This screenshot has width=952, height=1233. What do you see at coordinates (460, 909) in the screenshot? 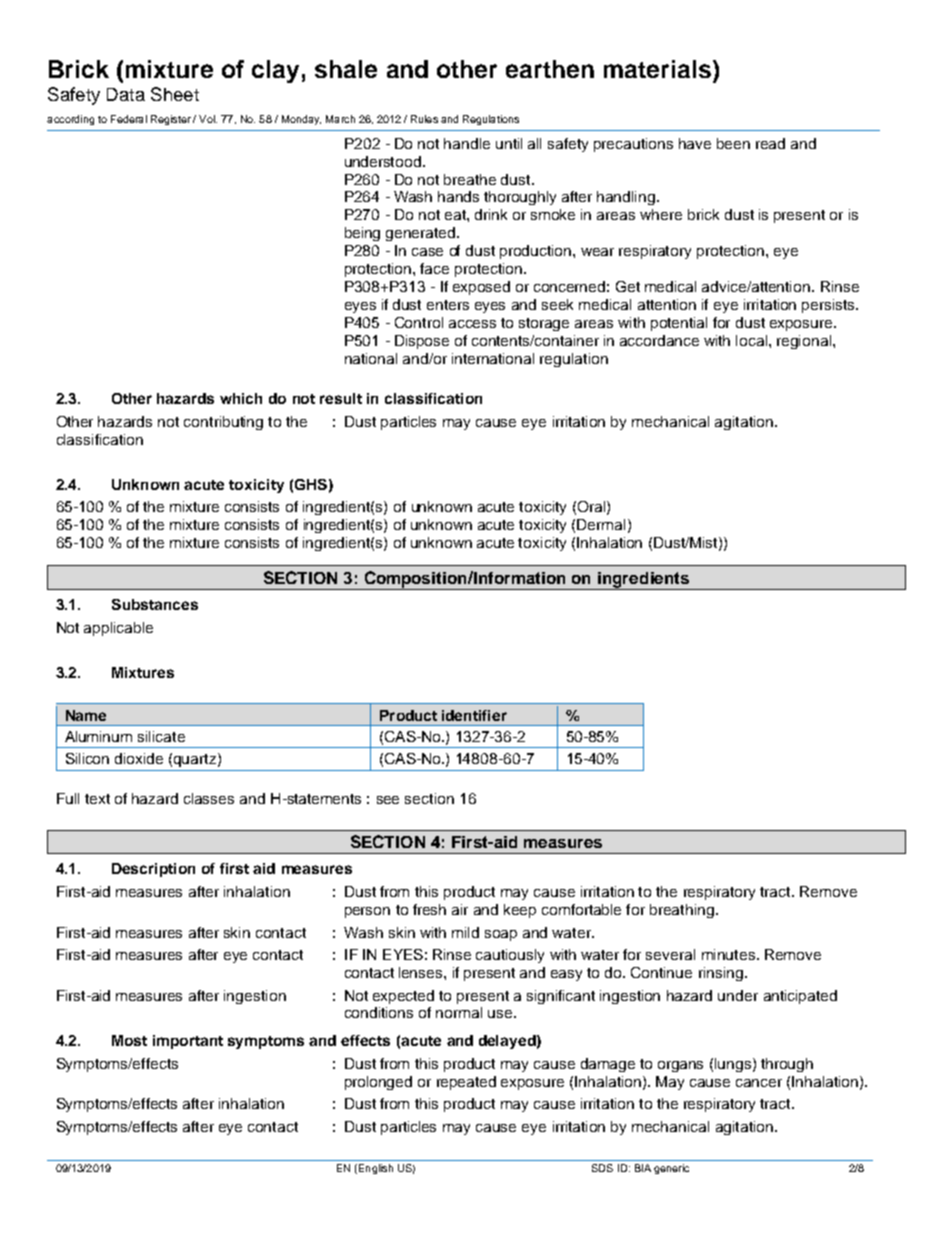
I see `air` at bounding box center [460, 909].
